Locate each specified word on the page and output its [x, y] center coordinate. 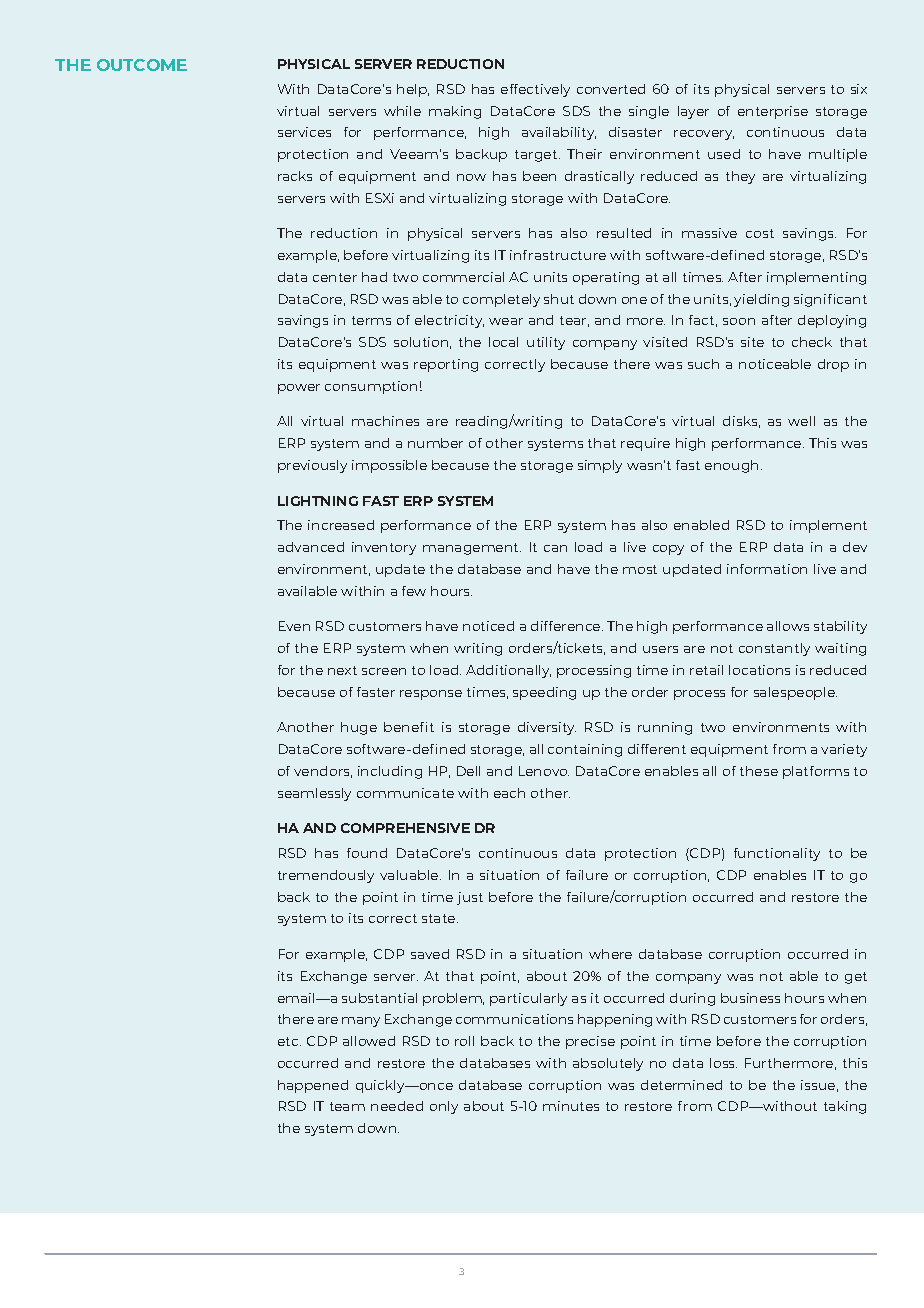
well [801, 421]
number [435, 443]
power [299, 389]
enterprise [773, 112]
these [759, 771]
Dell [468, 771]
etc [289, 1041]
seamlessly [314, 794]
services [304, 132]
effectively [535, 90]
